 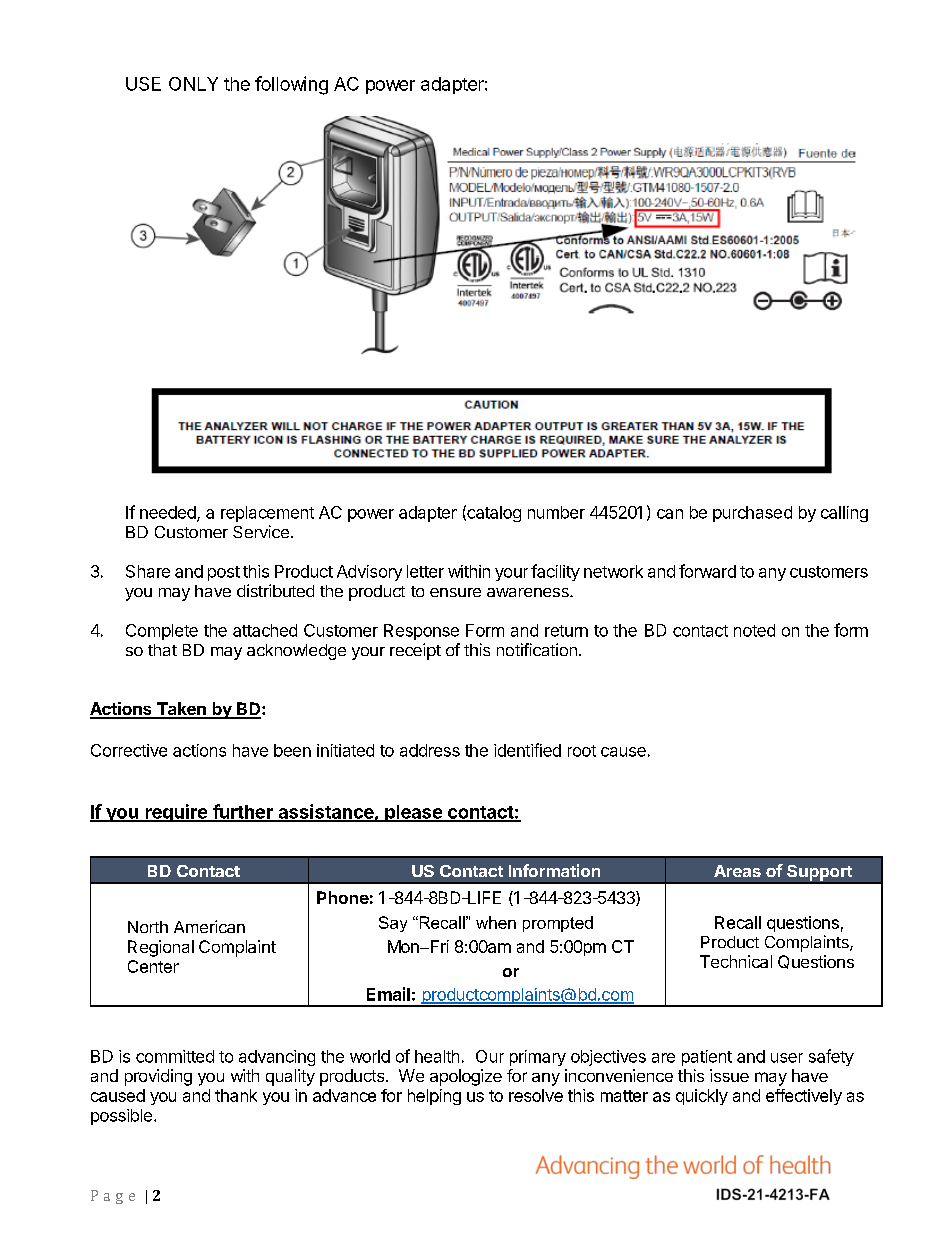 What do you see at coordinates (556, 512) in the page?
I see `number` at bounding box center [556, 512].
